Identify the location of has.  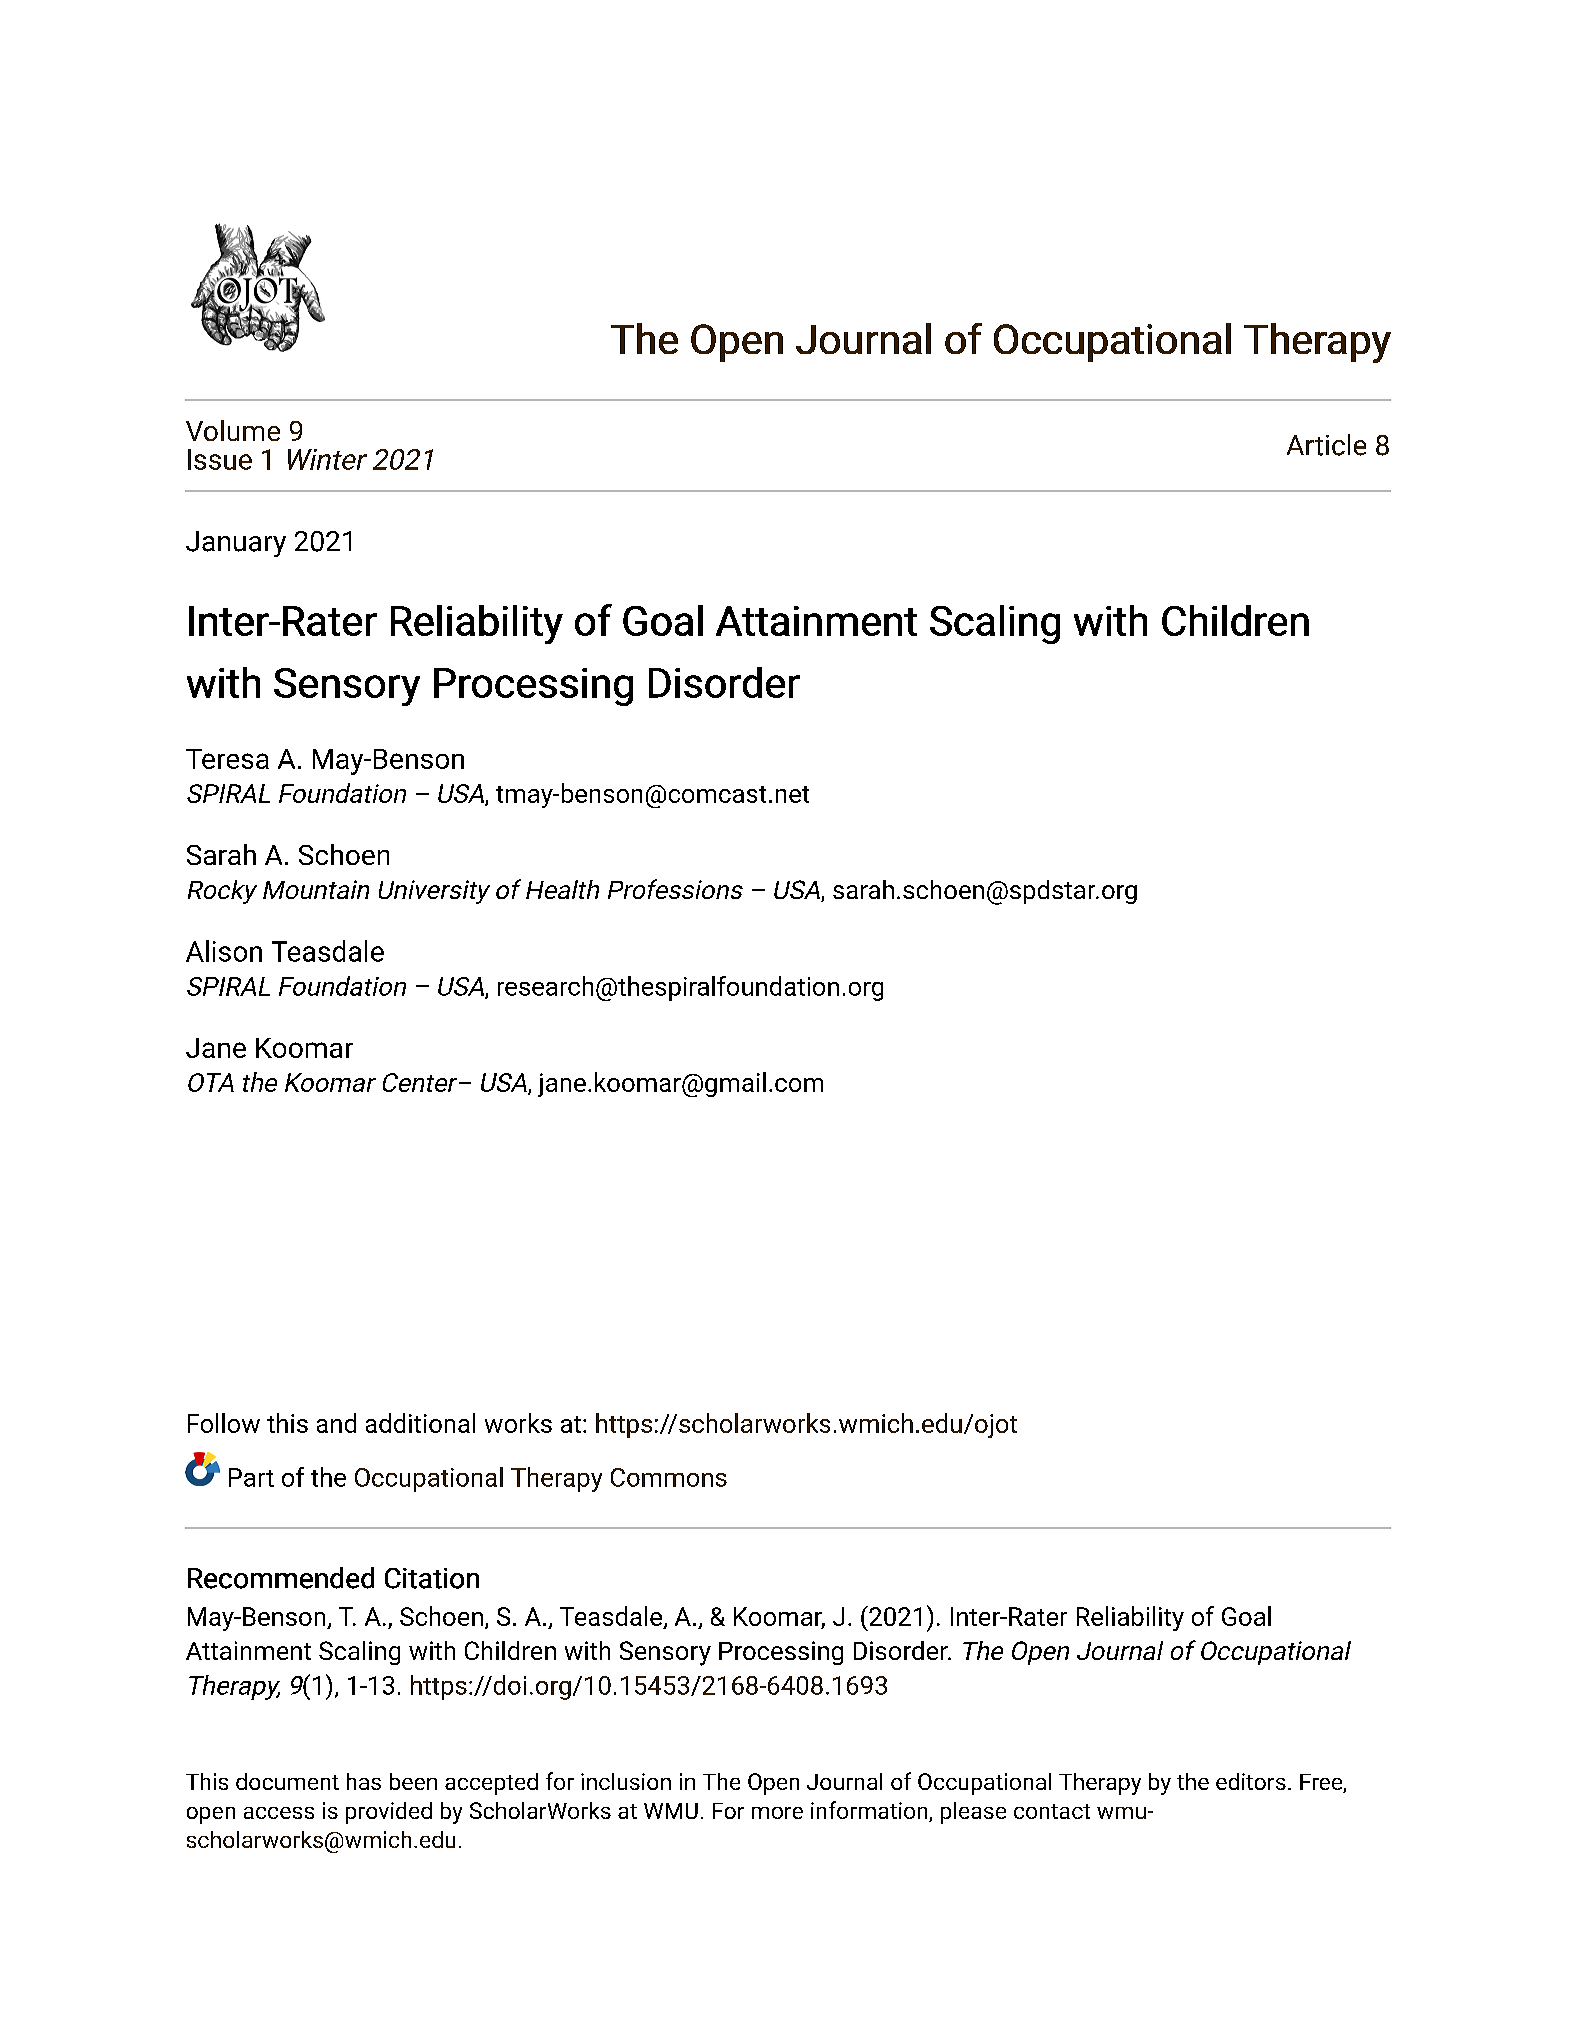
(364, 1781).
